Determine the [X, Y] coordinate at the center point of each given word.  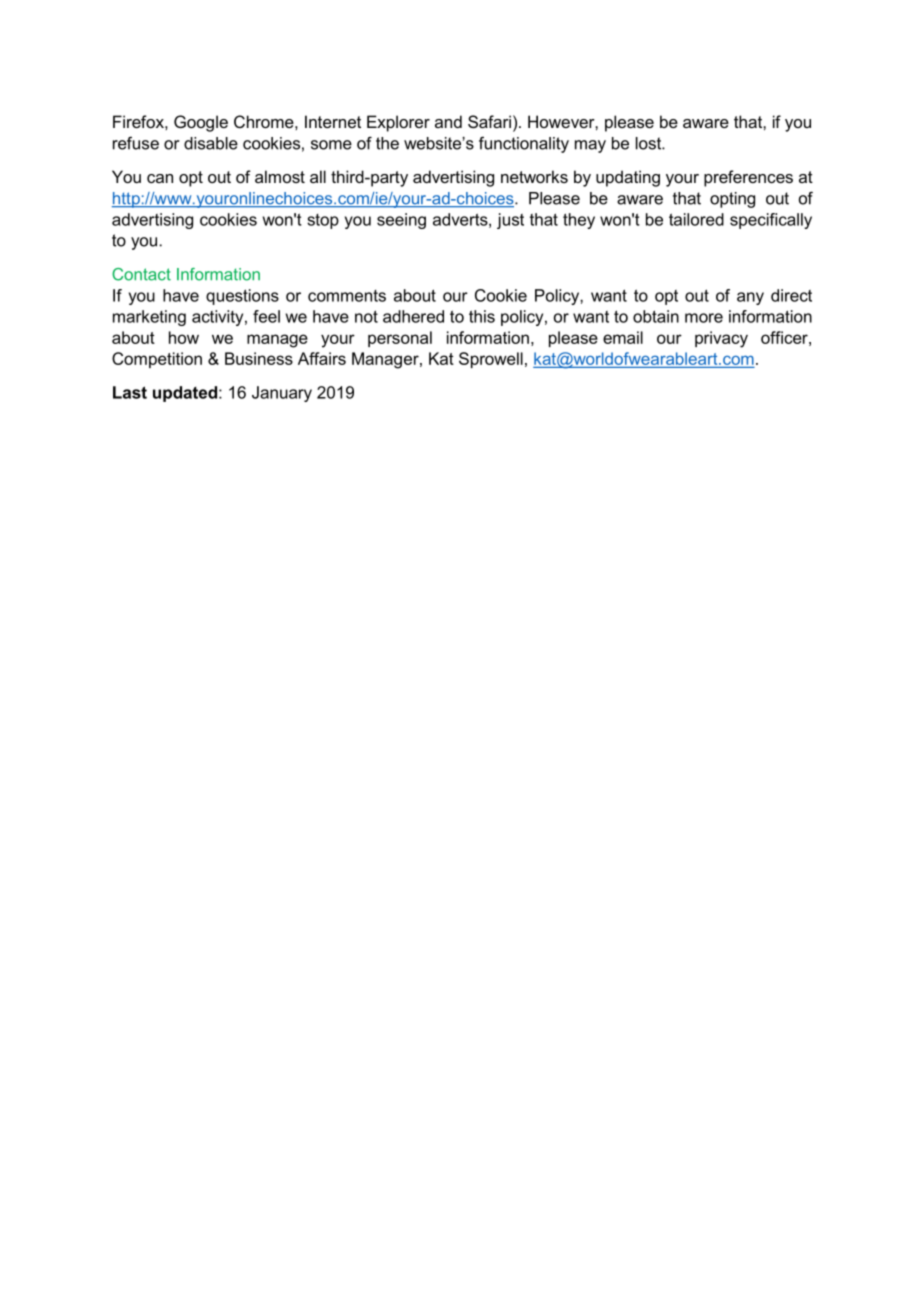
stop [323, 221]
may [590, 146]
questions [242, 297]
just [510, 221]
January [282, 394]
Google [201, 123]
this [482, 316]
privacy [721, 339]
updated [186, 394]
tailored [696, 219]
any [750, 298]
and [448, 121]
